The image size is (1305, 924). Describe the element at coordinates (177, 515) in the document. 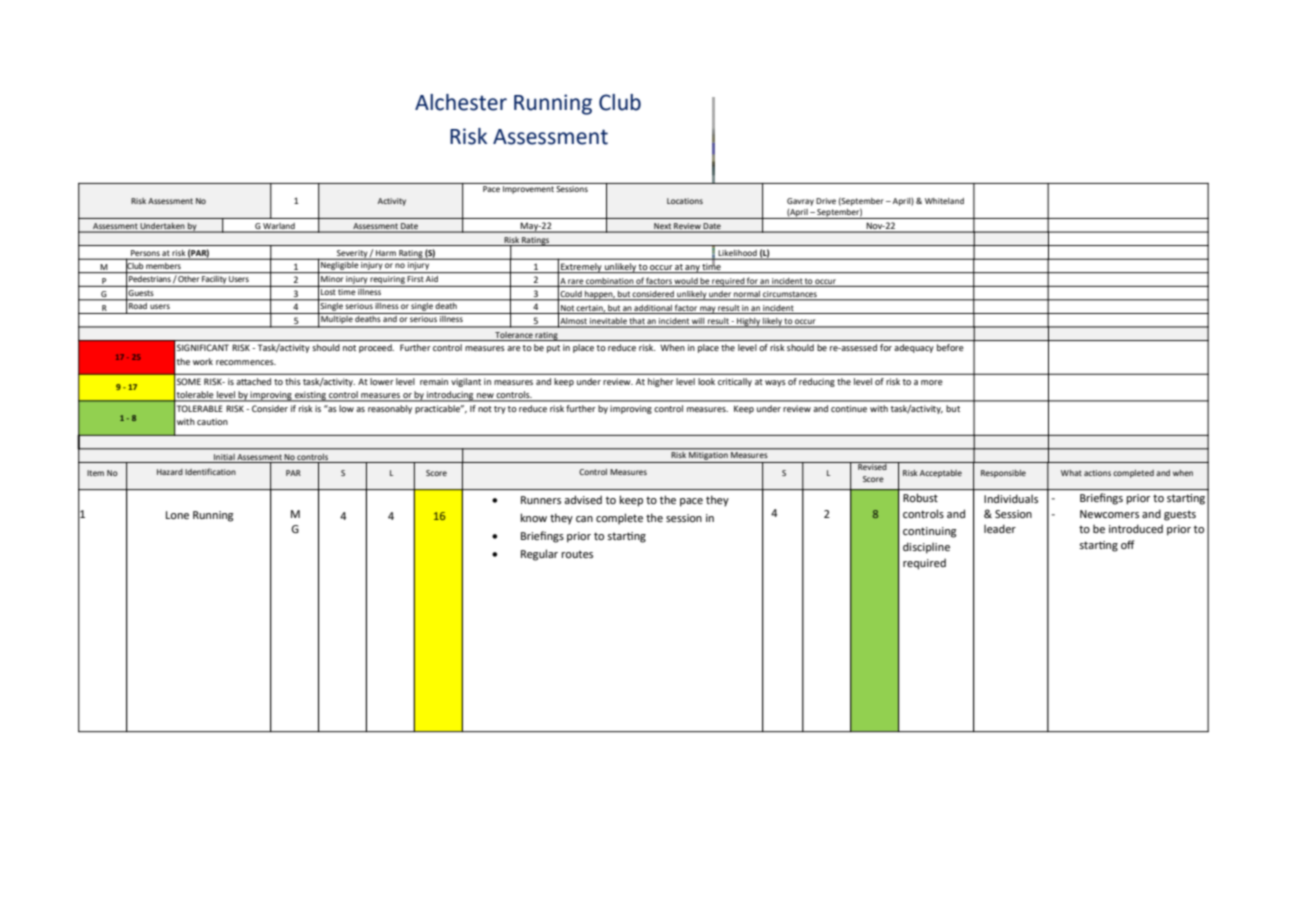

I see `Lone` at that location.
